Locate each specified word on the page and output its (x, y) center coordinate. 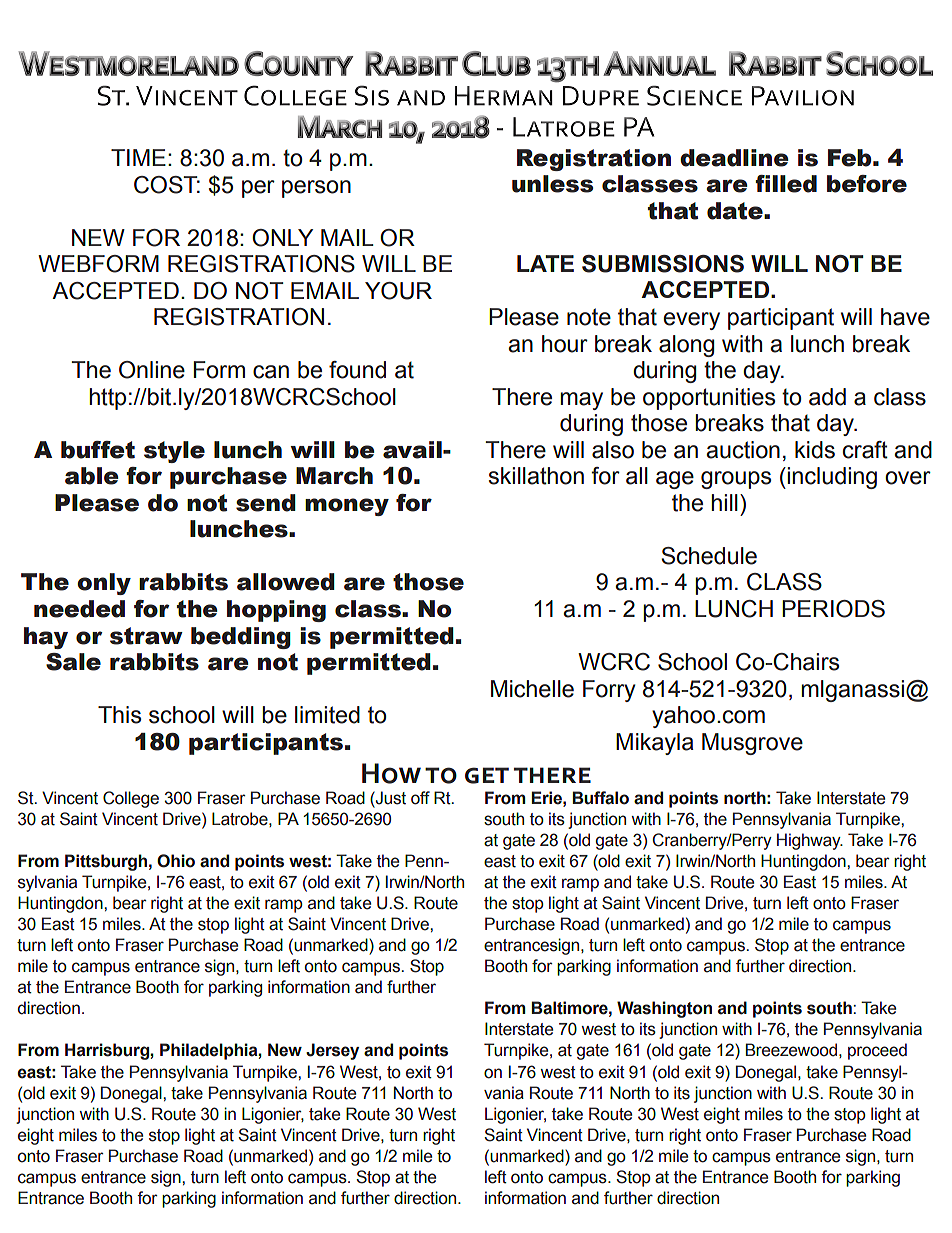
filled (786, 184)
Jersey (332, 1051)
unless (552, 184)
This (119, 715)
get (487, 775)
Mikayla (655, 744)
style (174, 452)
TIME (138, 157)
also (613, 450)
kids (815, 450)
